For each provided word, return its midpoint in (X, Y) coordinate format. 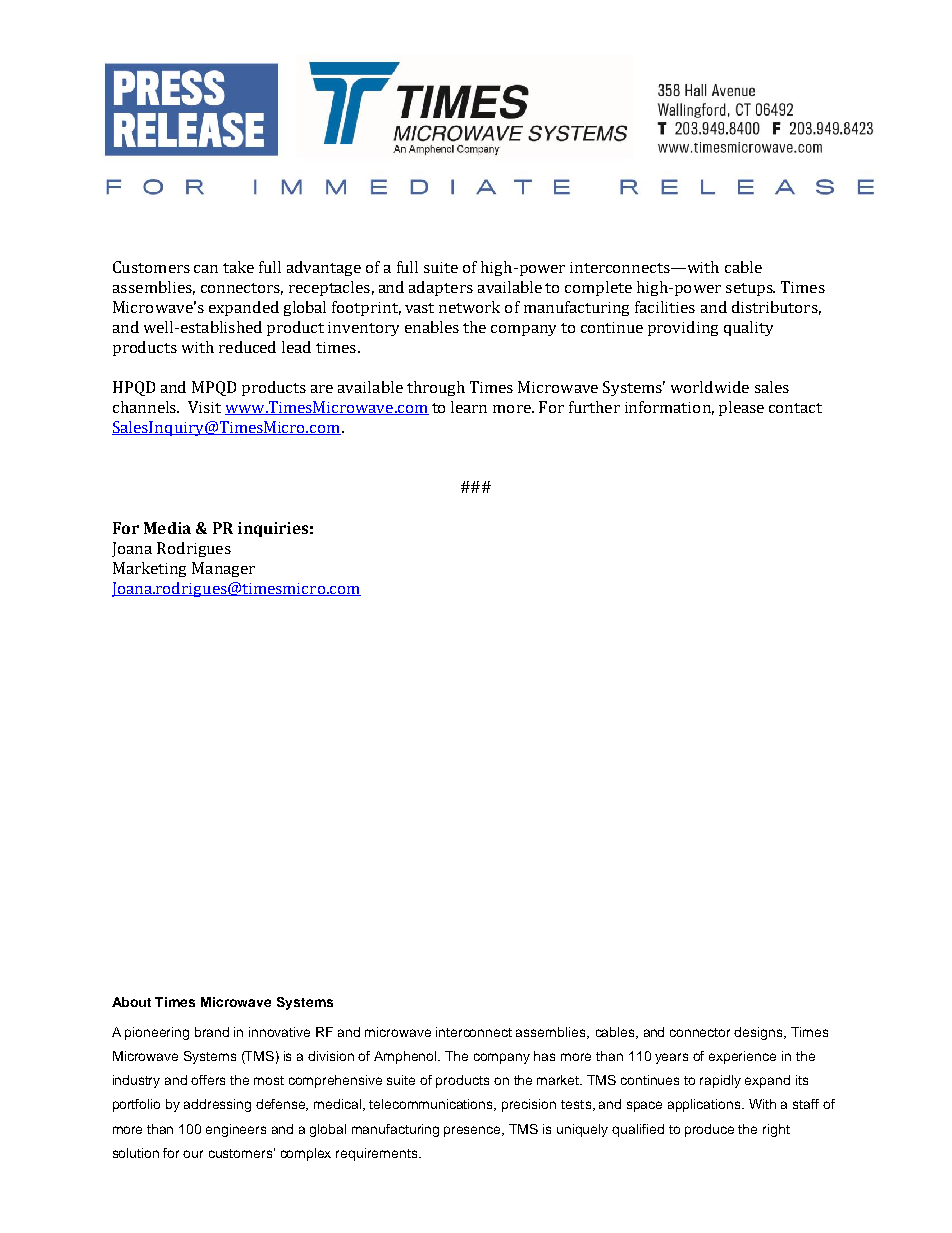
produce (709, 1130)
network (469, 307)
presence (474, 1131)
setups (750, 289)
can (206, 269)
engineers (236, 1130)
